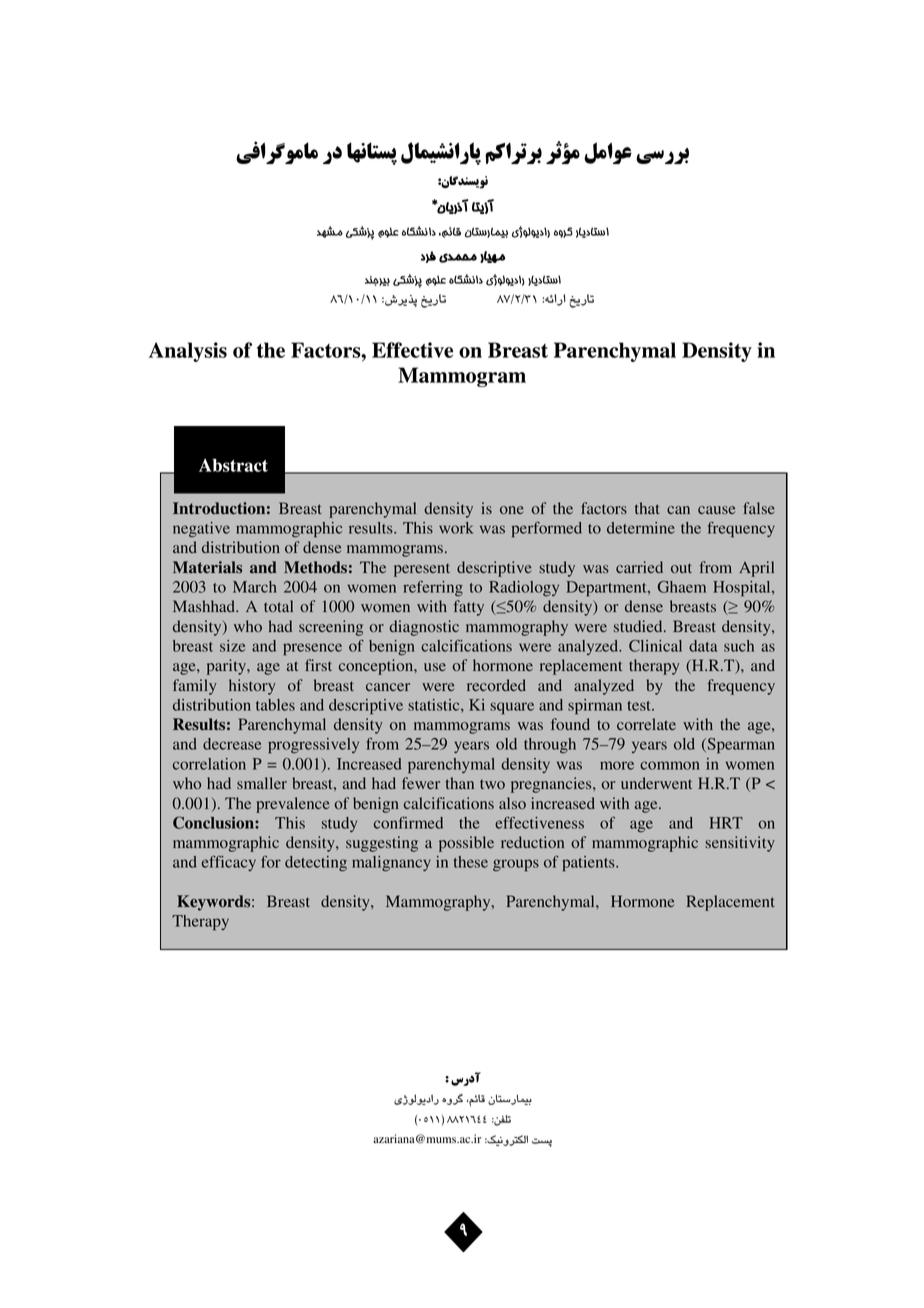 The width and height of the page is (924, 1308). Describe the element at coordinates (681, 568) in the page. I see `out` at that location.
